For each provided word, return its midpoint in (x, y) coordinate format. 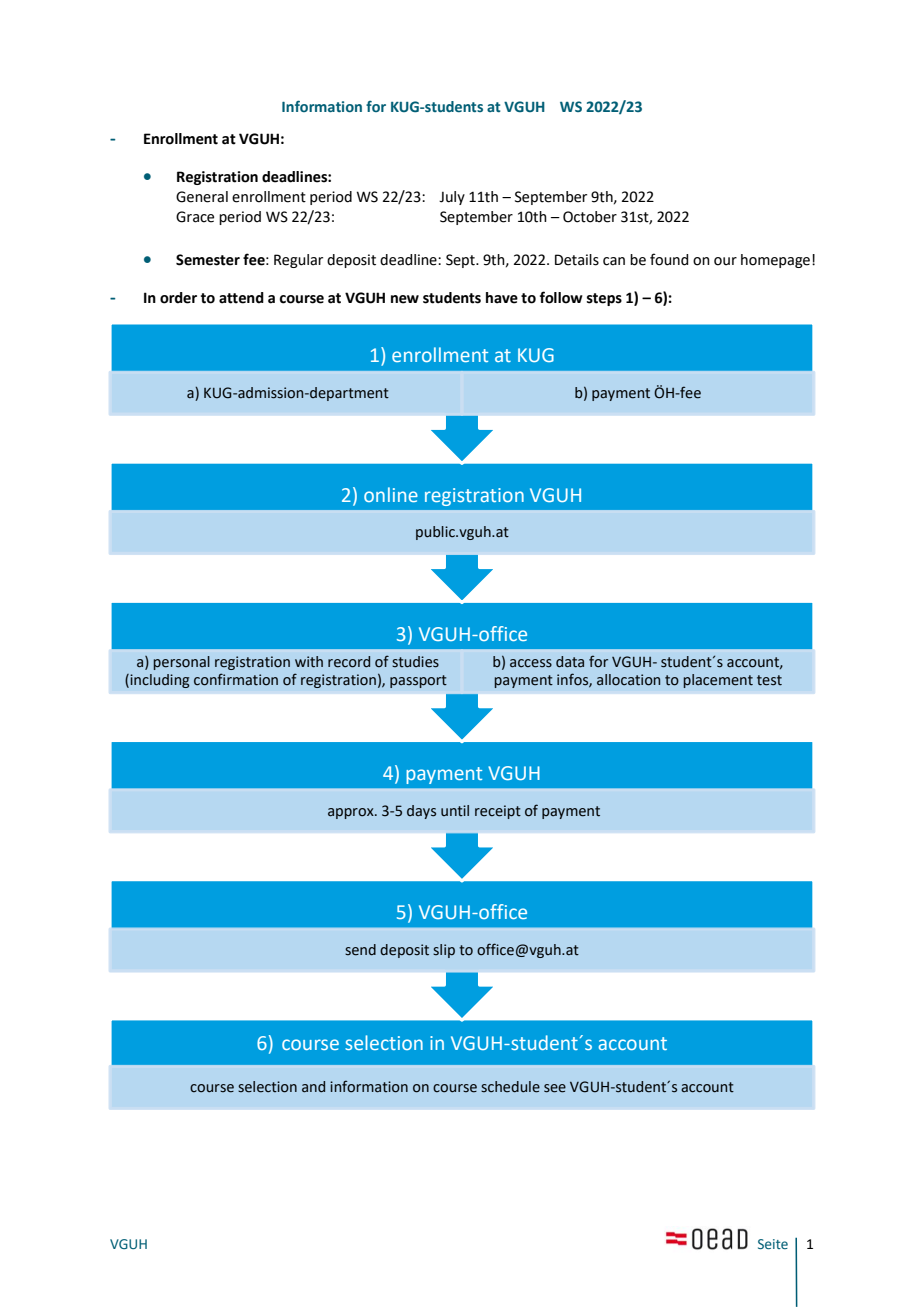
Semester (208, 260)
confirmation (236, 679)
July (452, 198)
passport (418, 681)
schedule (510, 1087)
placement (718, 681)
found (669, 259)
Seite (773, 1244)
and (313, 1087)
